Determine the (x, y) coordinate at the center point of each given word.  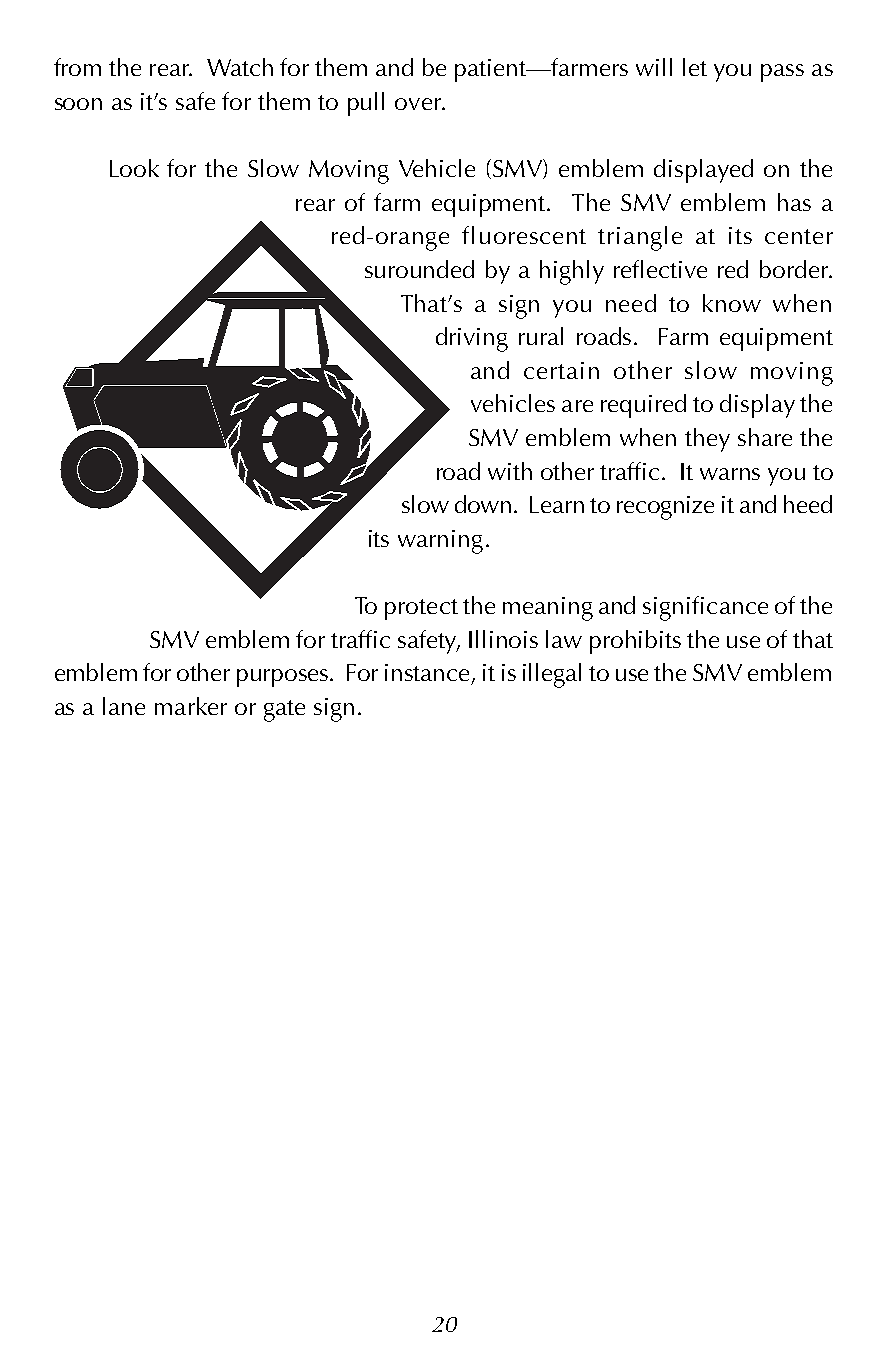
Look (134, 168)
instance (429, 674)
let (695, 67)
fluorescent (524, 235)
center (799, 236)
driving (472, 339)
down (483, 504)
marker (191, 706)
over (419, 104)
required (643, 406)
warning (440, 542)
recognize (665, 508)
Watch (240, 67)
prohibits (635, 642)
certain (561, 370)
